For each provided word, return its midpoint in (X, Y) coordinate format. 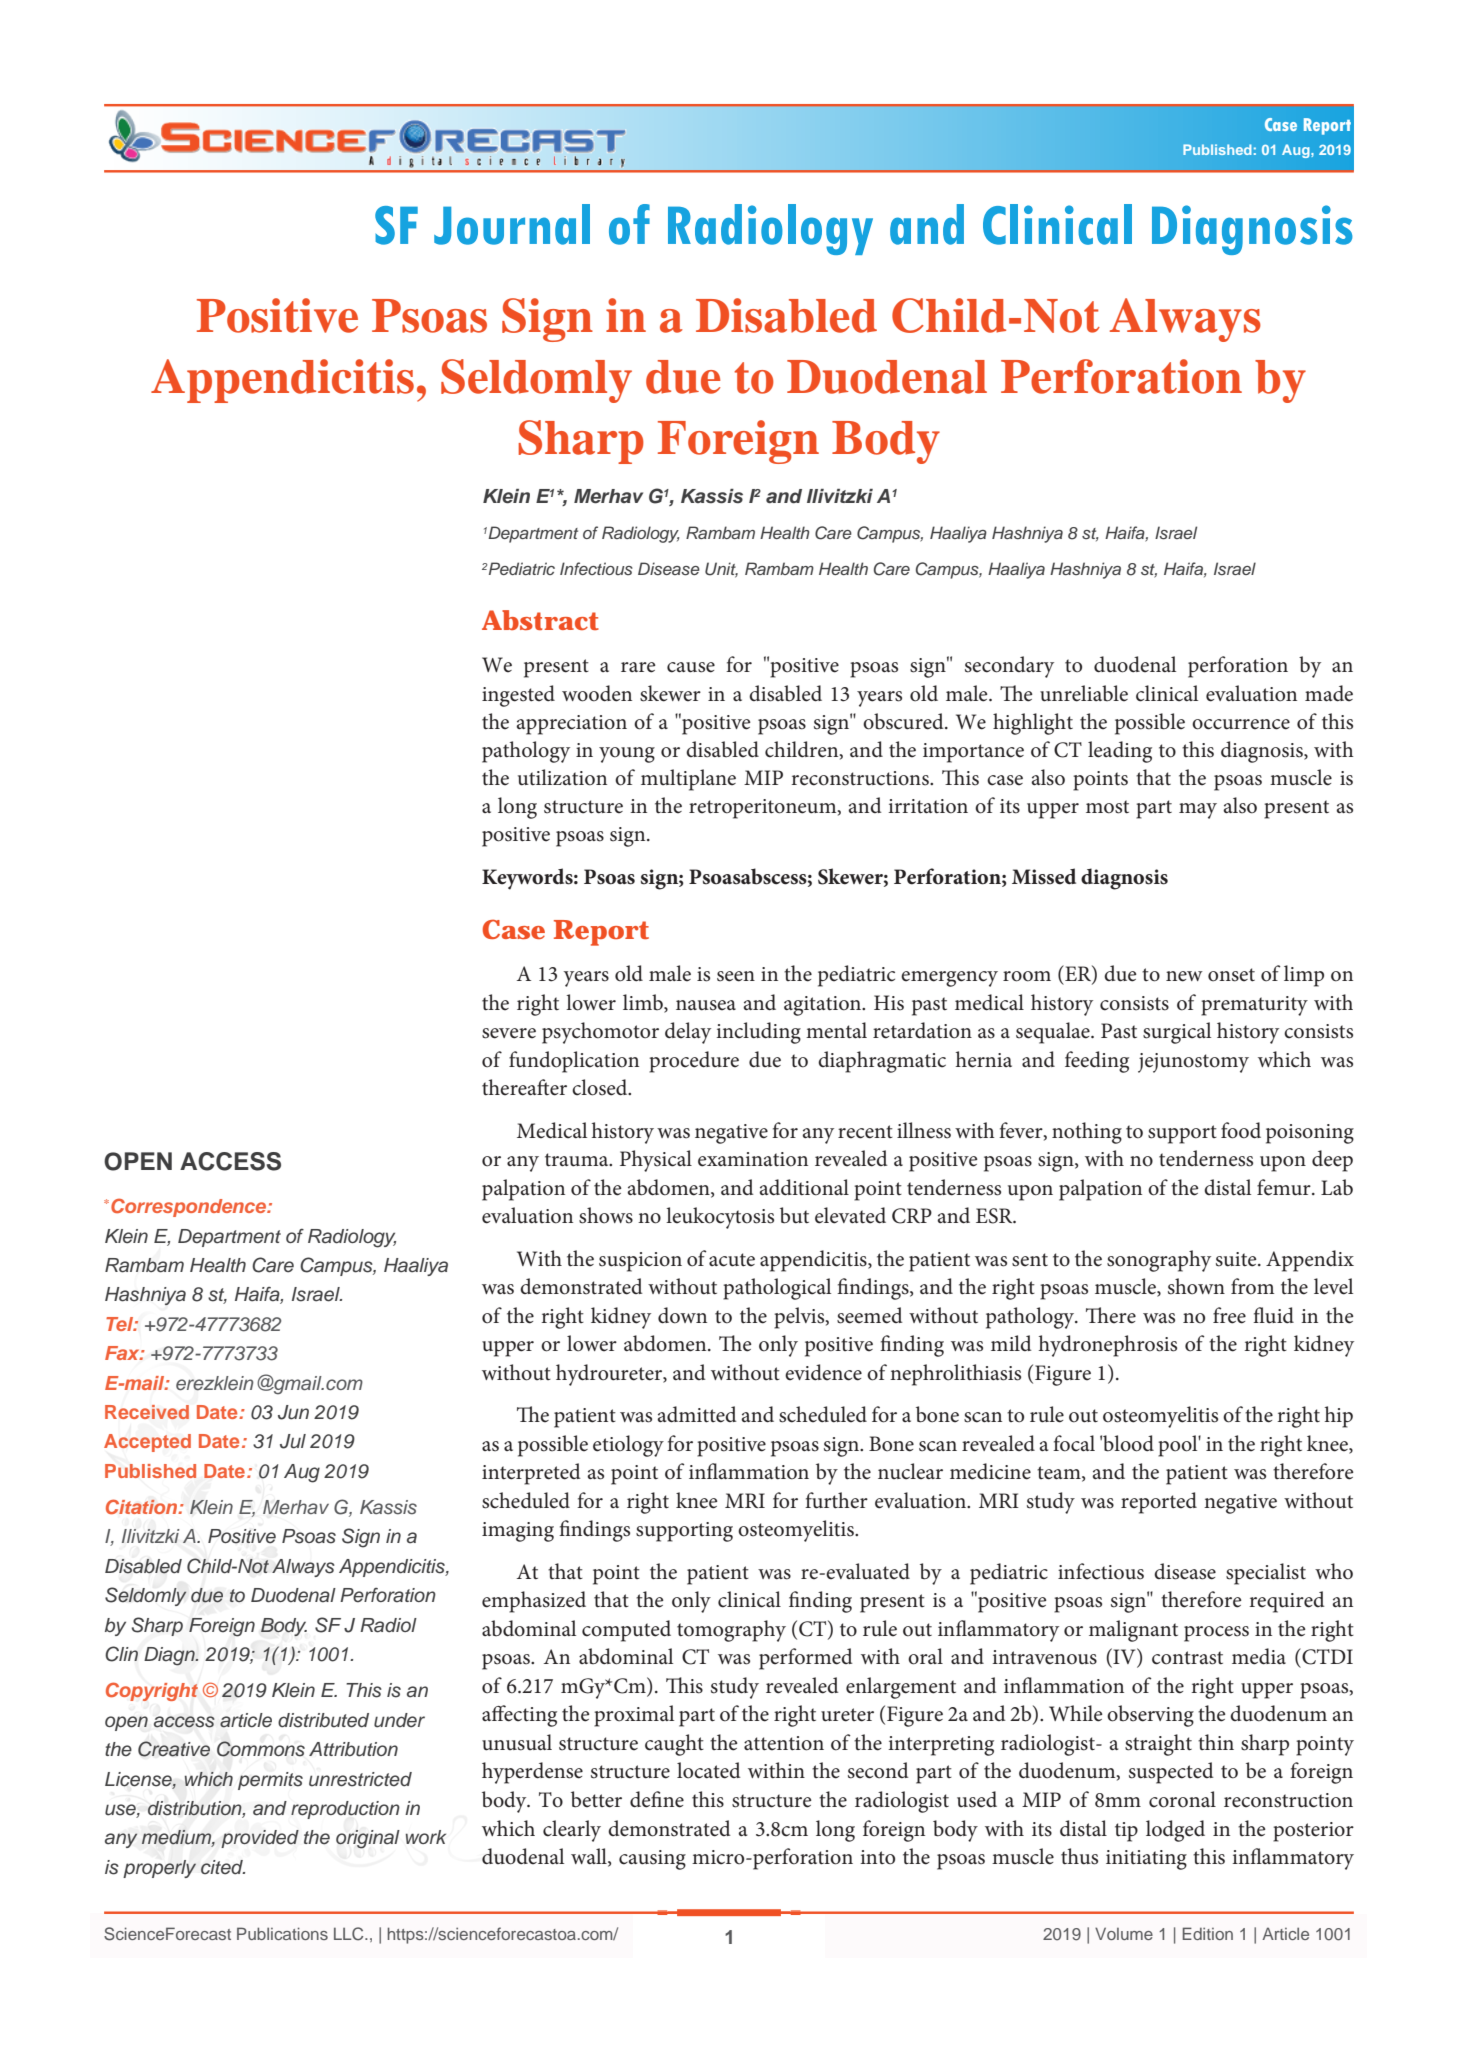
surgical (1177, 1033)
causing (652, 1860)
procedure (694, 1062)
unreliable (1084, 693)
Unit (721, 570)
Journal (512, 224)
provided (260, 1839)
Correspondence (190, 1207)
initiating (1146, 1860)
